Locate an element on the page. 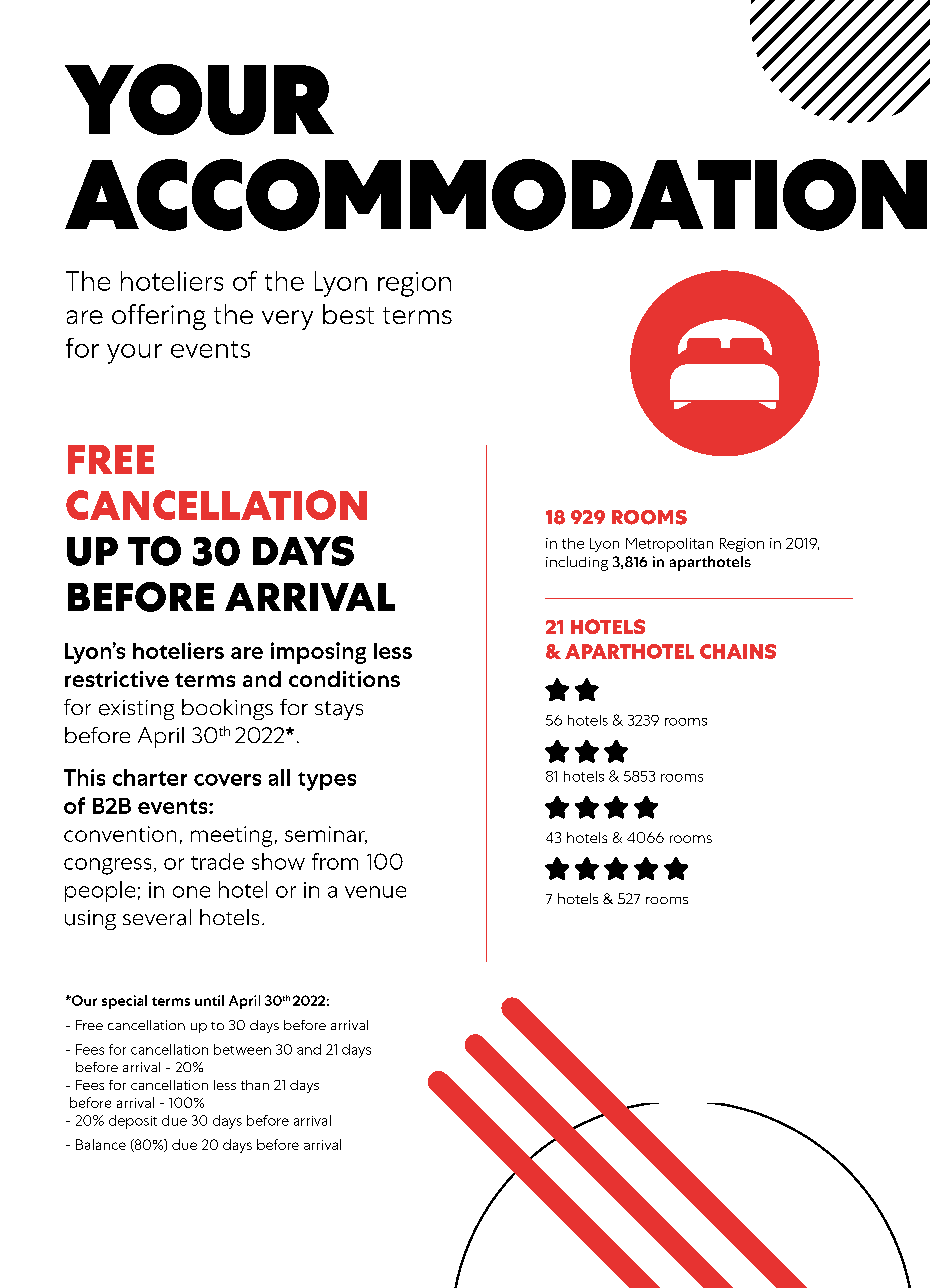 This document has width=930, height=1288. ACCOMMODATION is located at coordinates (496, 195).
